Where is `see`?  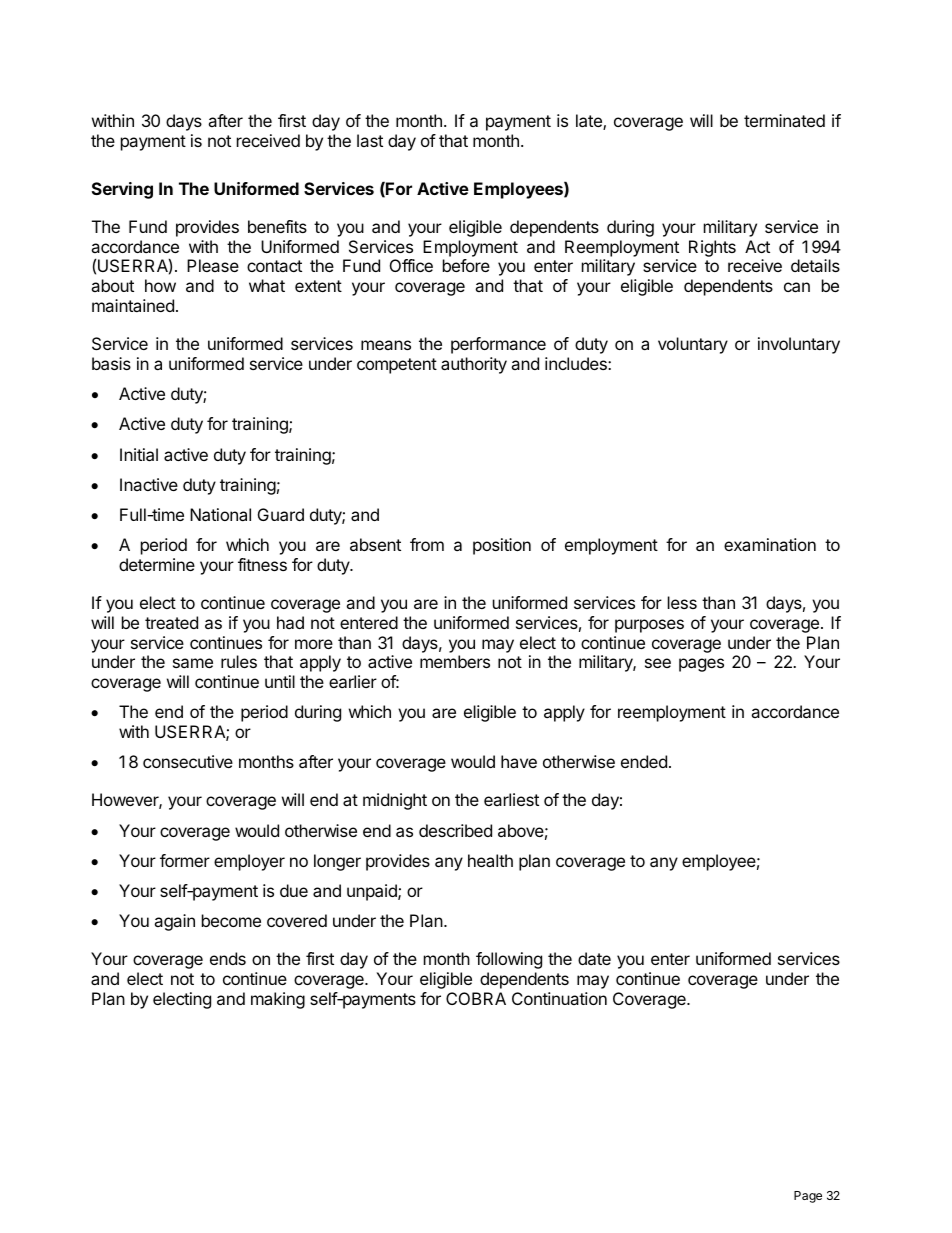 see is located at coordinates (658, 663).
